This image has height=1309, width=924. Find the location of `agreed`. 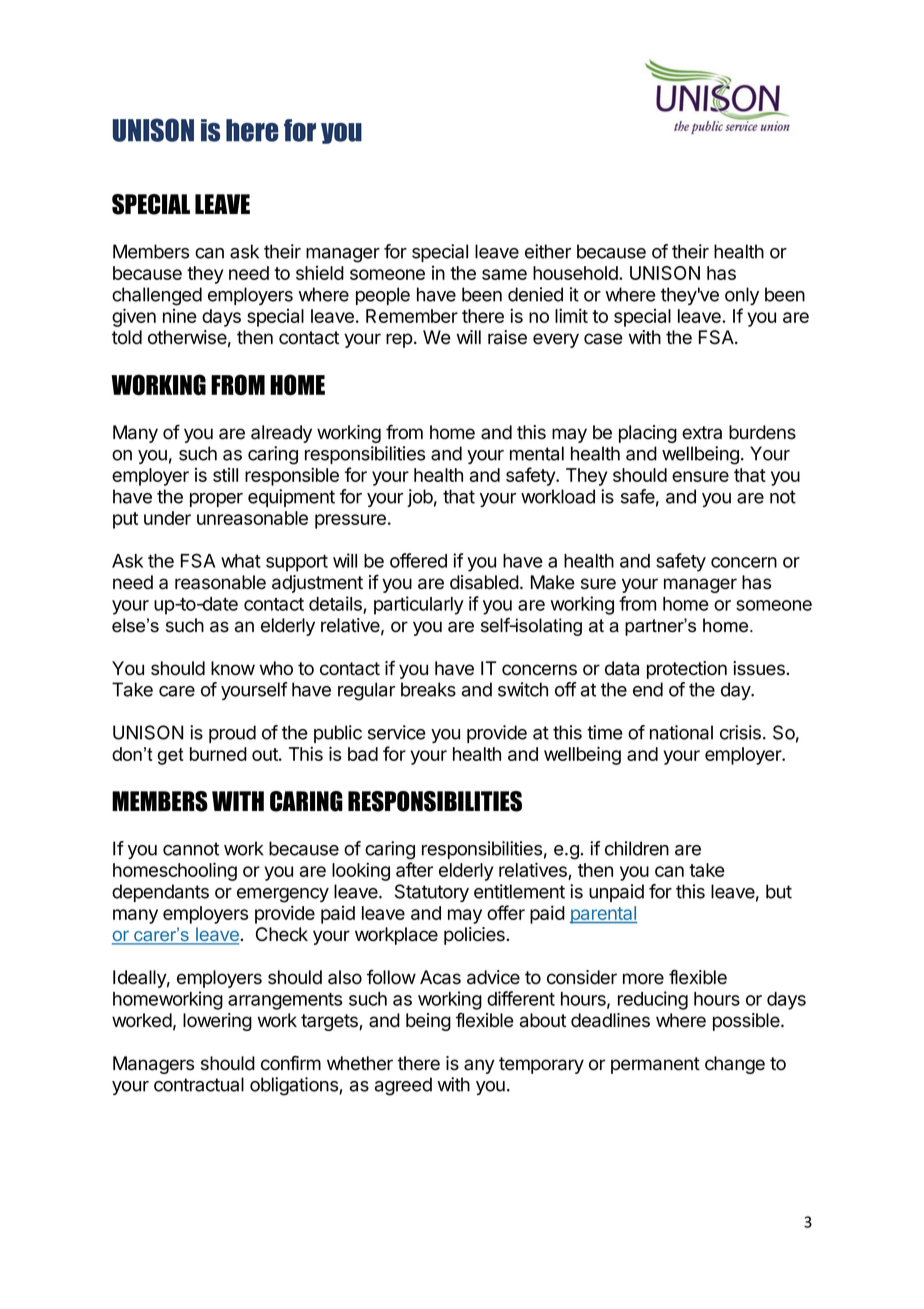

agreed is located at coordinates (403, 1086).
